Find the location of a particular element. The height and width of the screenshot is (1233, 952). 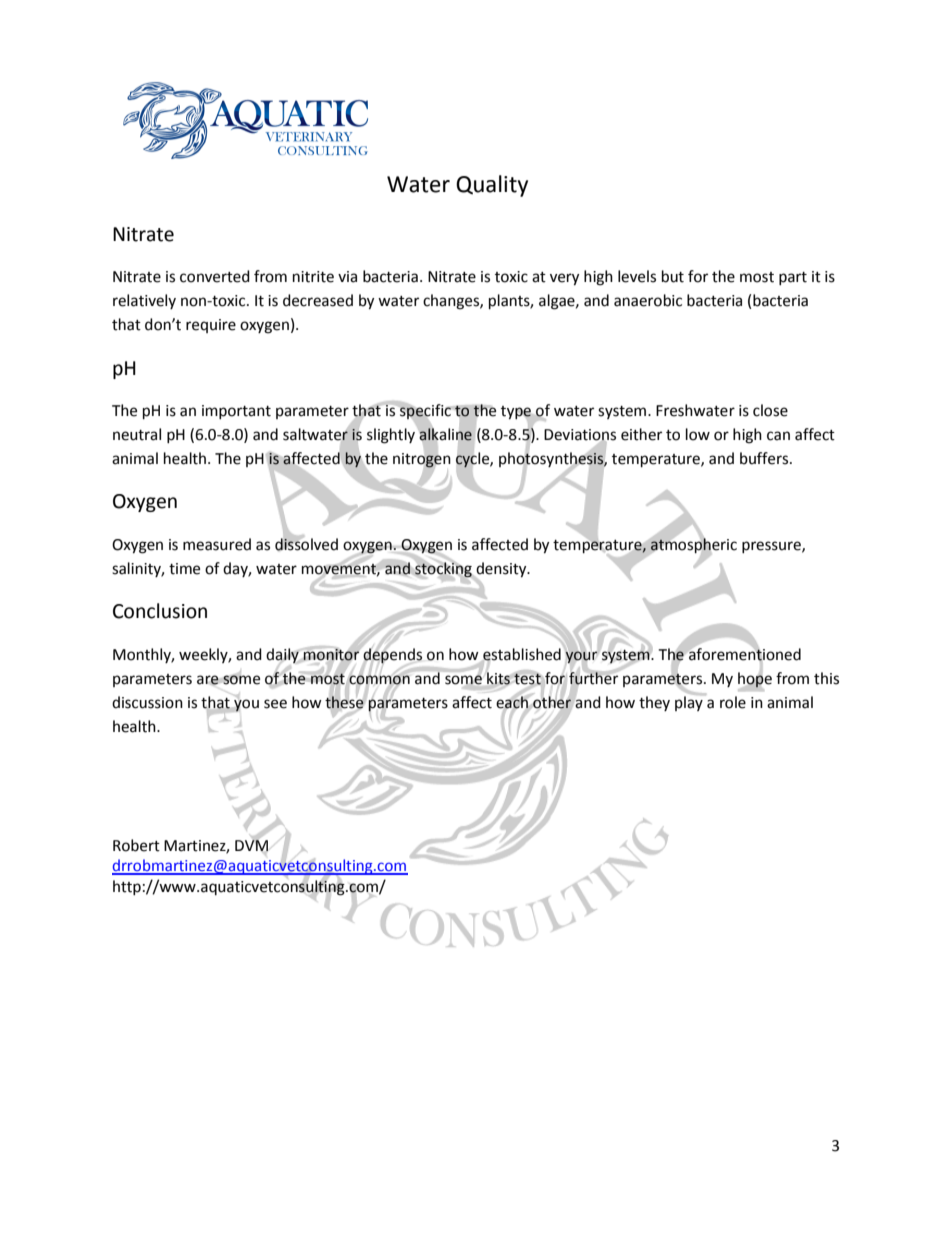

close is located at coordinates (770, 410).
